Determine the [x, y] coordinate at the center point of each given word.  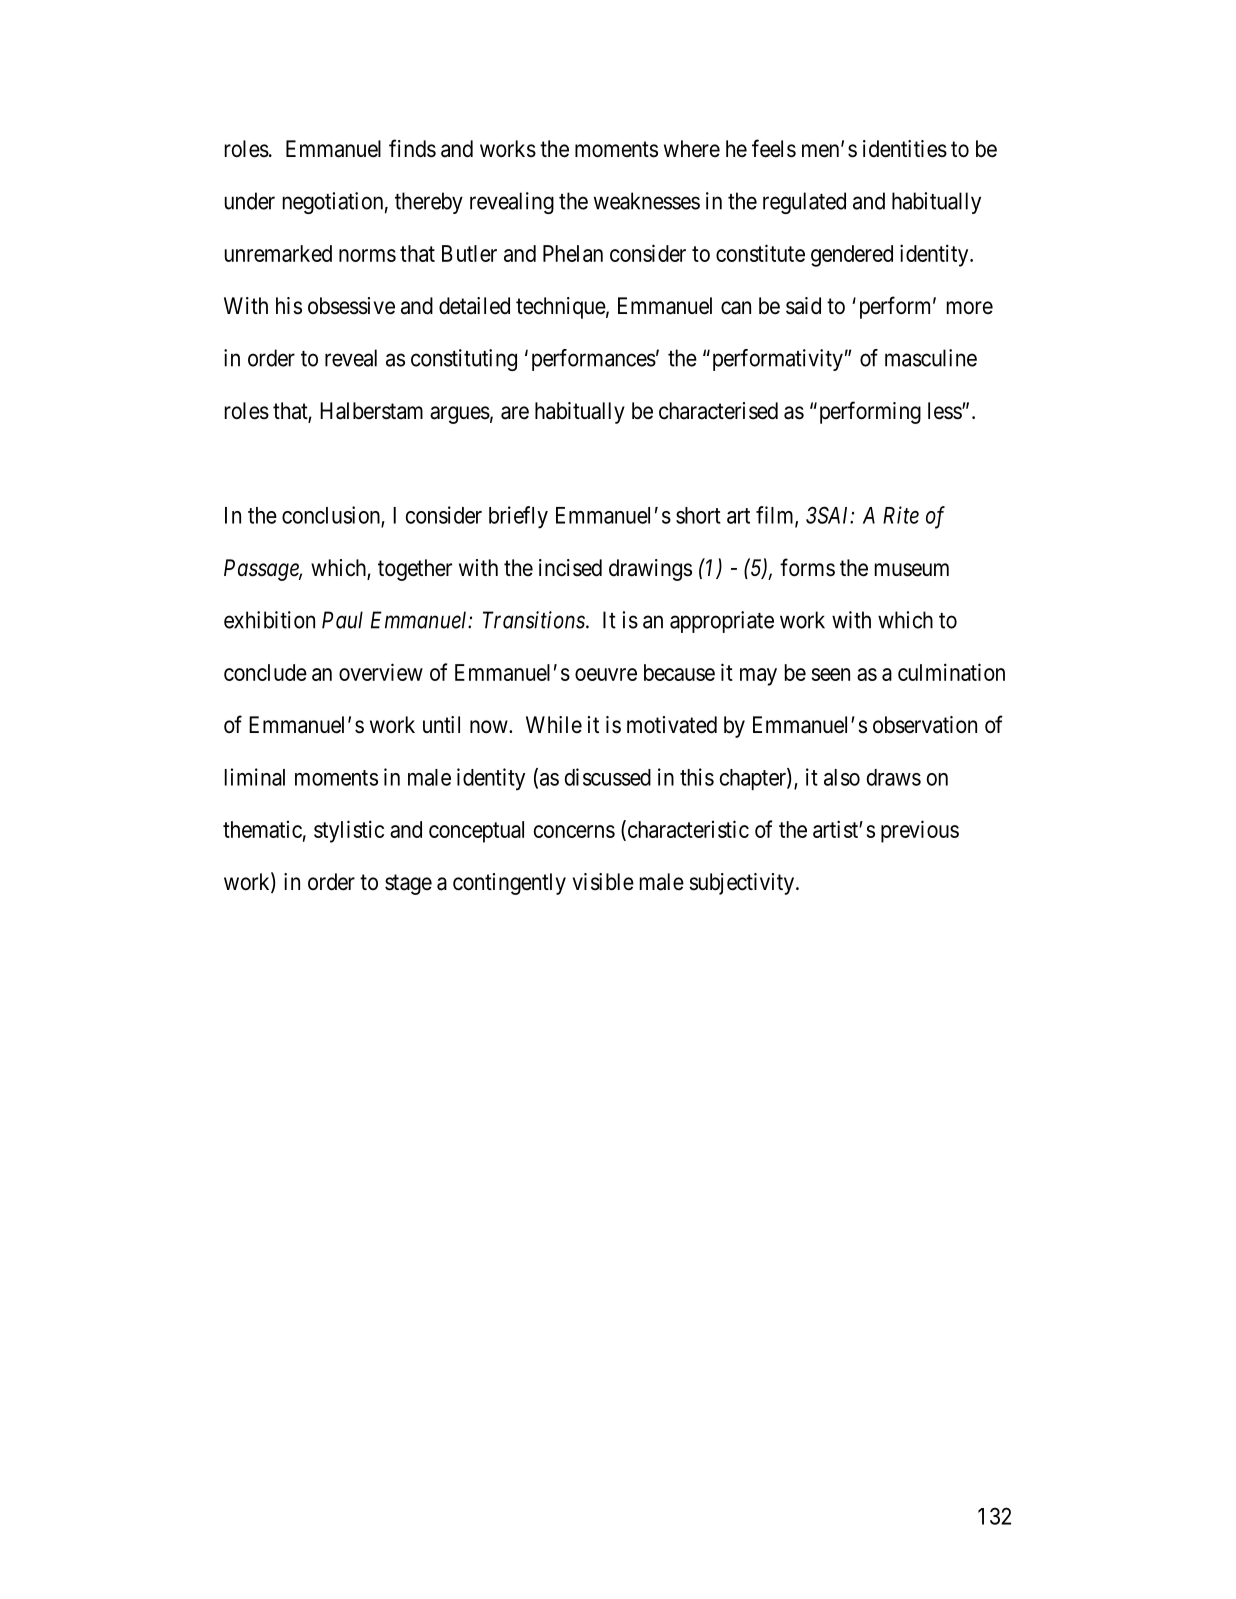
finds [412, 148]
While [554, 724]
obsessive [351, 306]
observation [925, 725]
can [736, 308]
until [441, 724]
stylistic [349, 831]
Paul [342, 620]
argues [460, 415]
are [515, 413]
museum [912, 570]
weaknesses [647, 201]
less [945, 411]
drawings [650, 570]
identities [905, 149]
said [803, 306]
